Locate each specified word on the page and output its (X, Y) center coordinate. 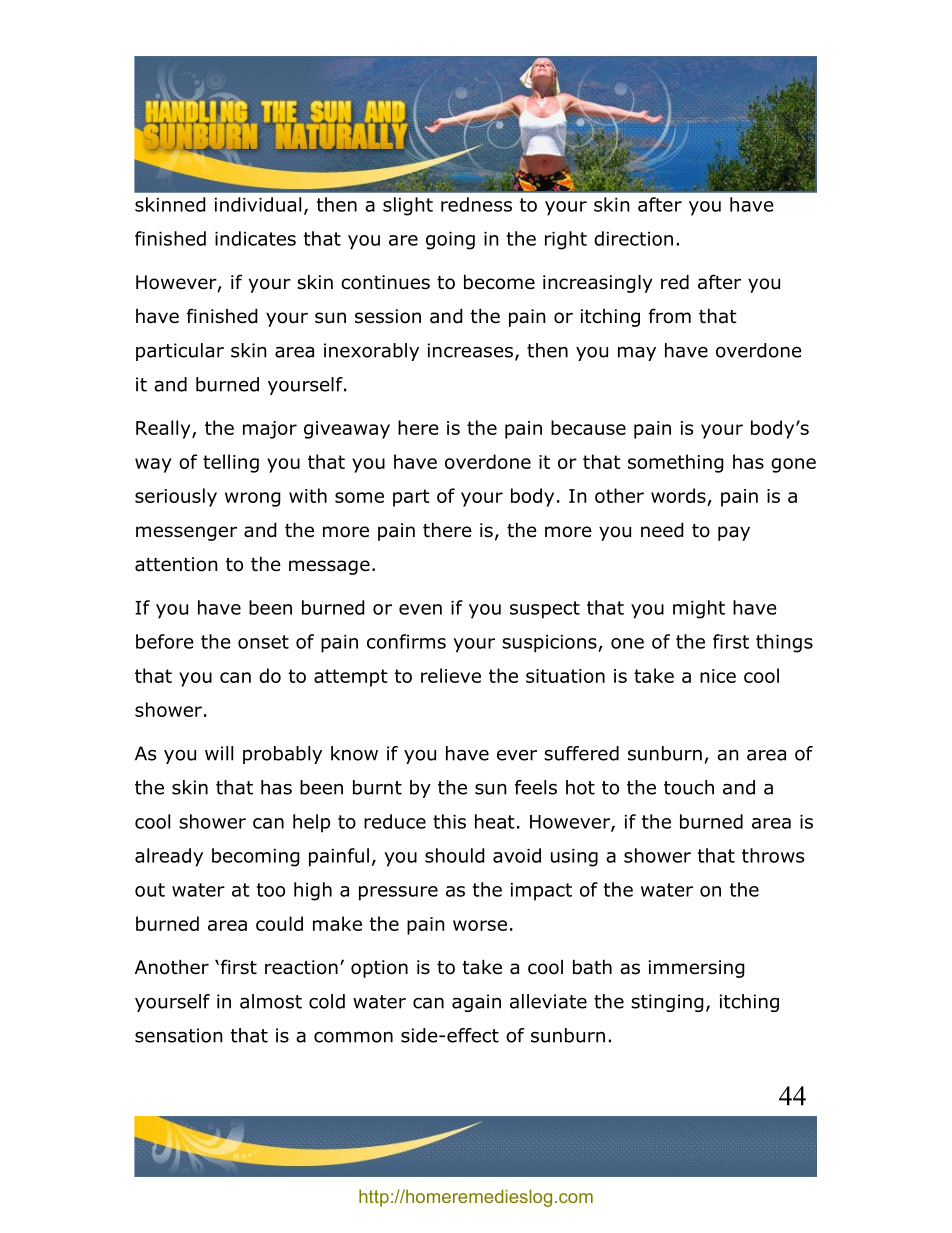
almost (271, 1001)
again (476, 1003)
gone (793, 465)
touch (689, 787)
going (450, 241)
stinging (667, 1003)
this (449, 821)
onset (263, 642)
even (420, 609)
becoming (256, 857)
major (270, 430)
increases (470, 350)
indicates (255, 238)
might (699, 609)
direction (633, 238)
